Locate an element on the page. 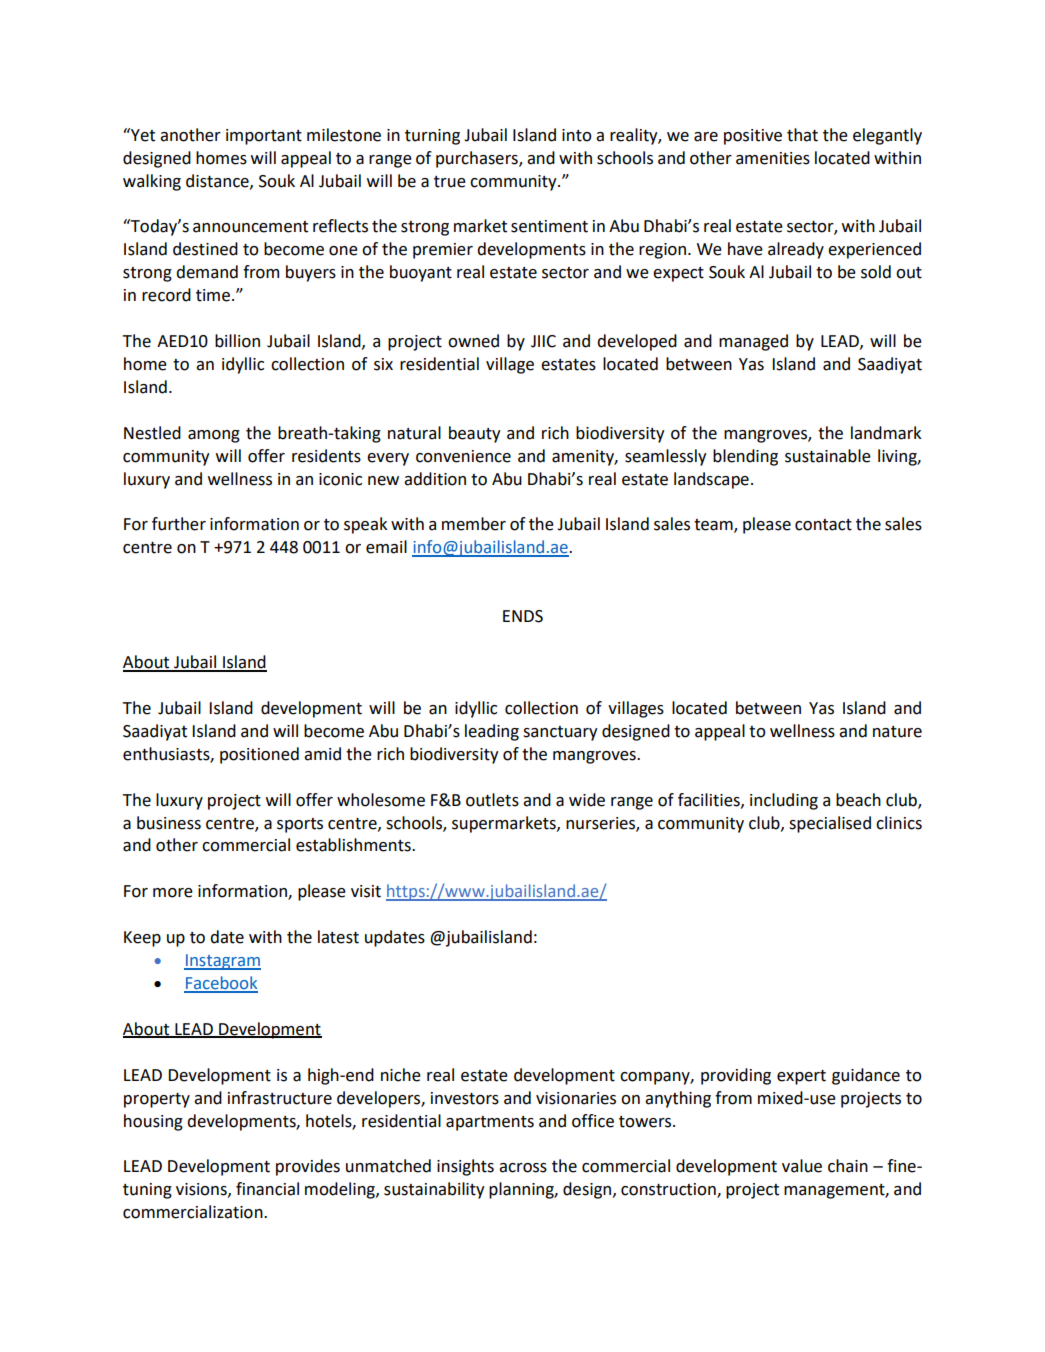 The height and width of the document is (1352, 1045). further is located at coordinates (179, 524).
